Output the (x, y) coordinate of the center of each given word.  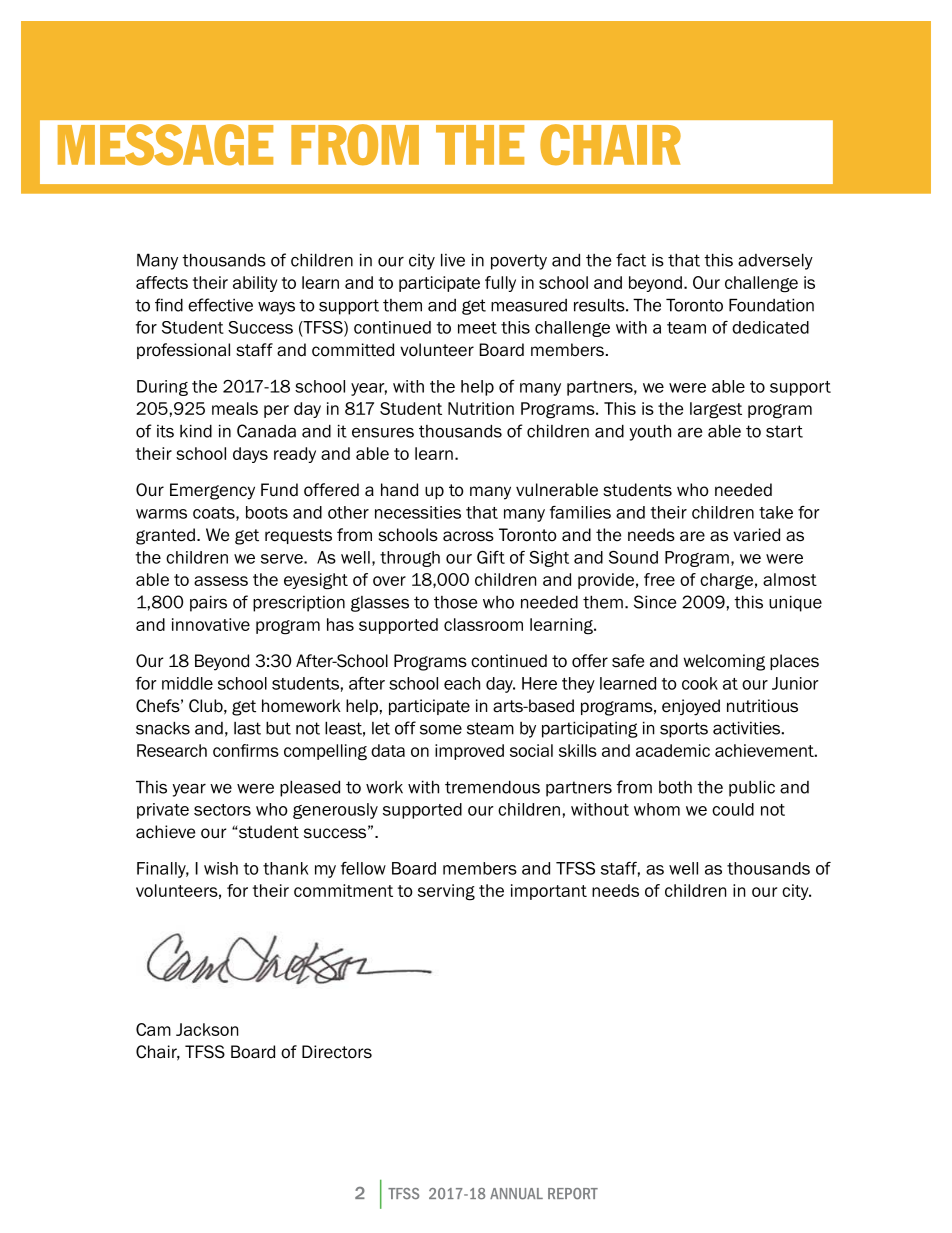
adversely (775, 261)
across (468, 536)
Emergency (212, 491)
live (453, 260)
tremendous (492, 787)
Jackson (207, 1029)
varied (756, 535)
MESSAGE (165, 145)
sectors (222, 810)
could (733, 809)
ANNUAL (516, 1194)
